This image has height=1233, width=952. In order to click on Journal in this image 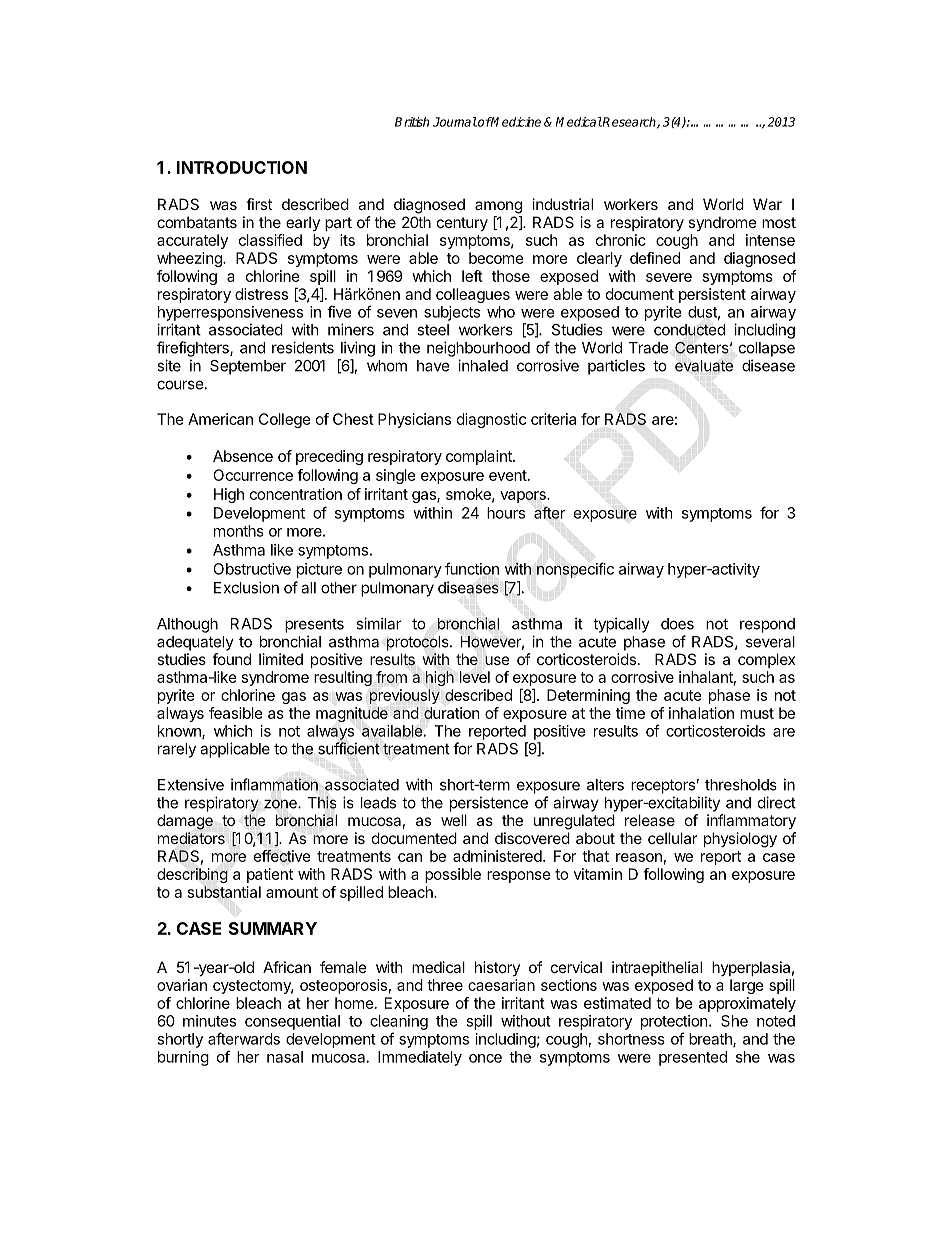, I will do `click(455, 122)`.
